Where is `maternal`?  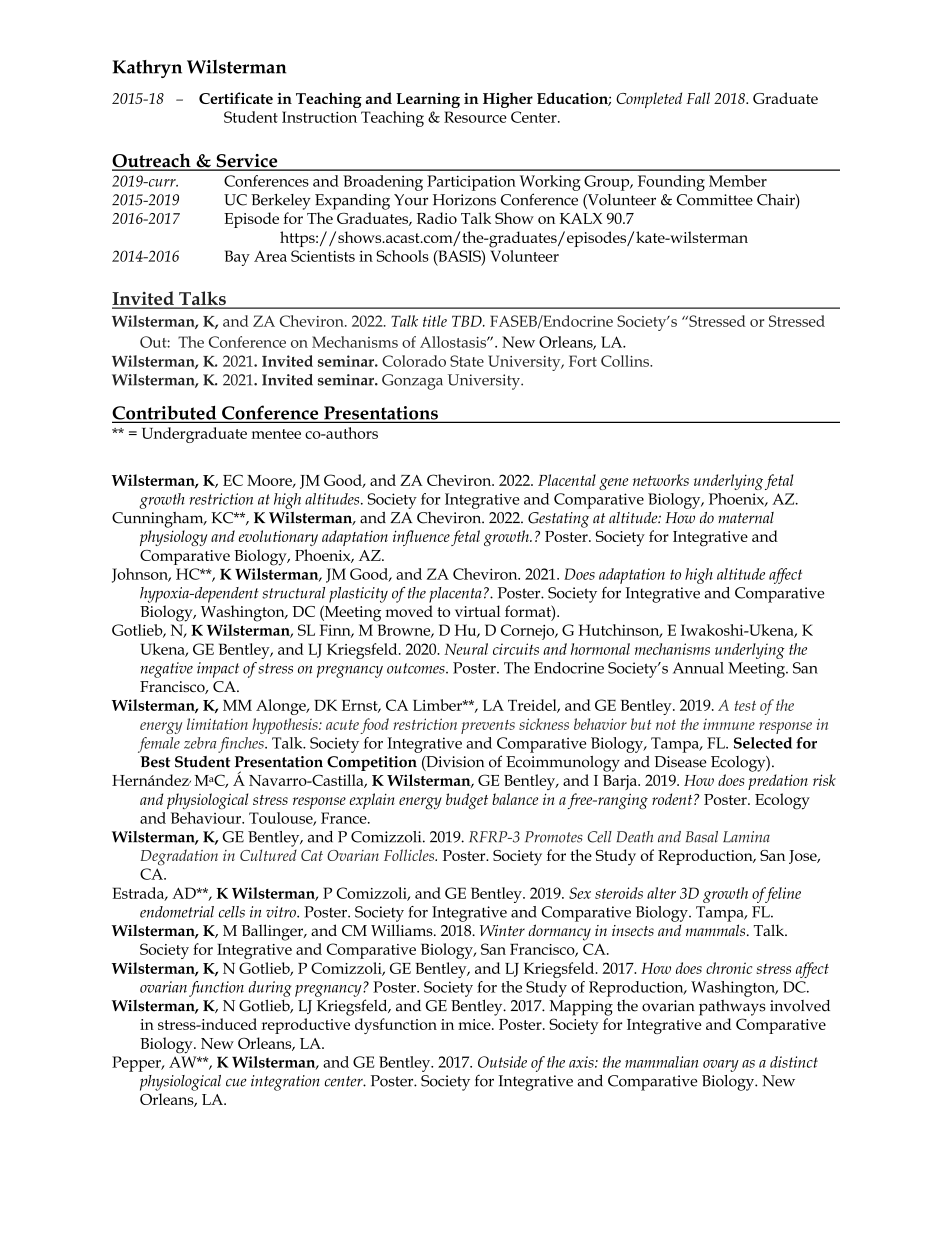 maternal is located at coordinates (746, 518).
